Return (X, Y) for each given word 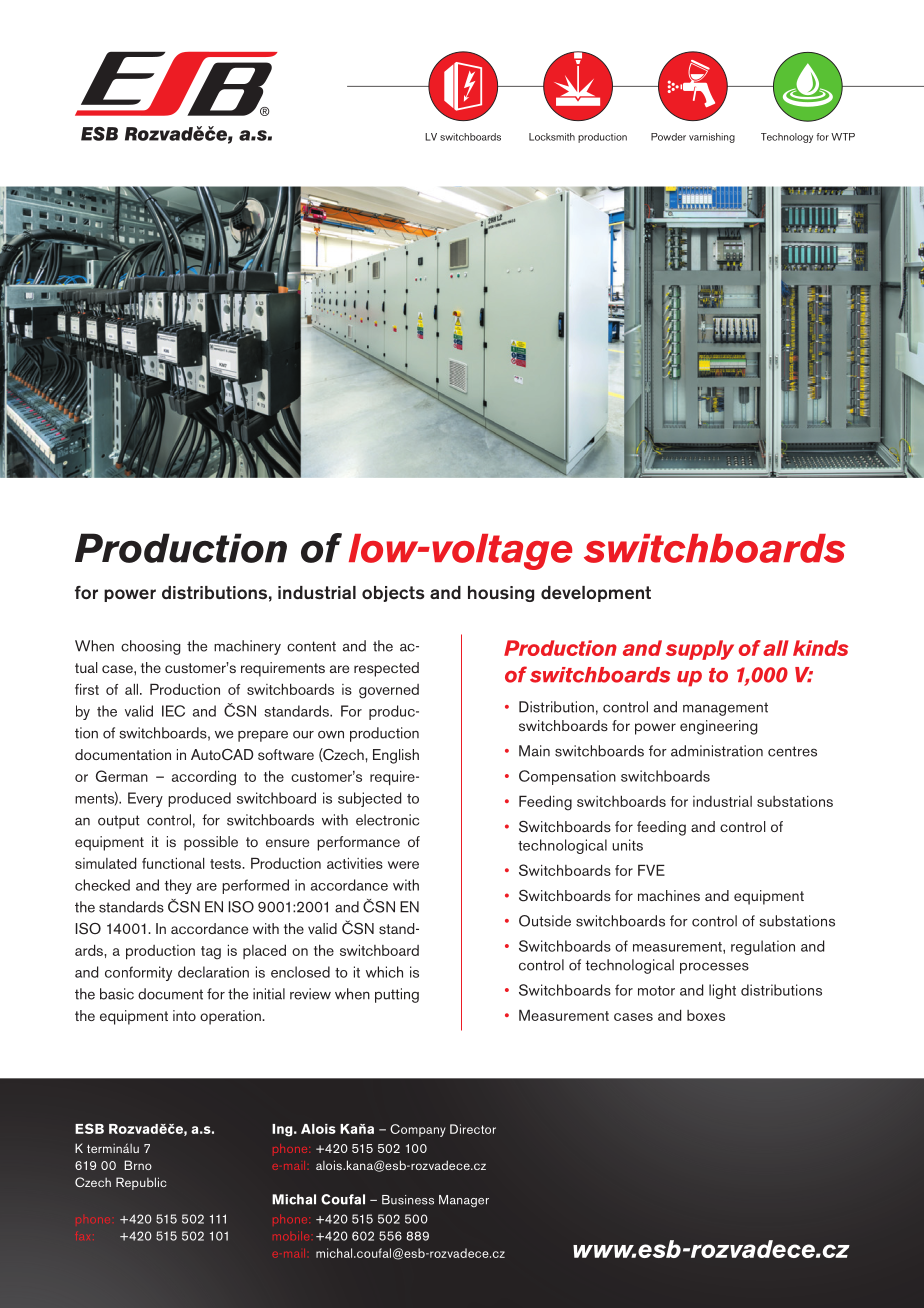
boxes (706, 1015)
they (178, 886)
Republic (141, 1183)
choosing (150, 647)
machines (669, 895)
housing (501, 594)
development (596, 594)
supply (700, 650)
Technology (787, 138)
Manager (464, 1201)
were (403, 865)
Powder (668, 137)
